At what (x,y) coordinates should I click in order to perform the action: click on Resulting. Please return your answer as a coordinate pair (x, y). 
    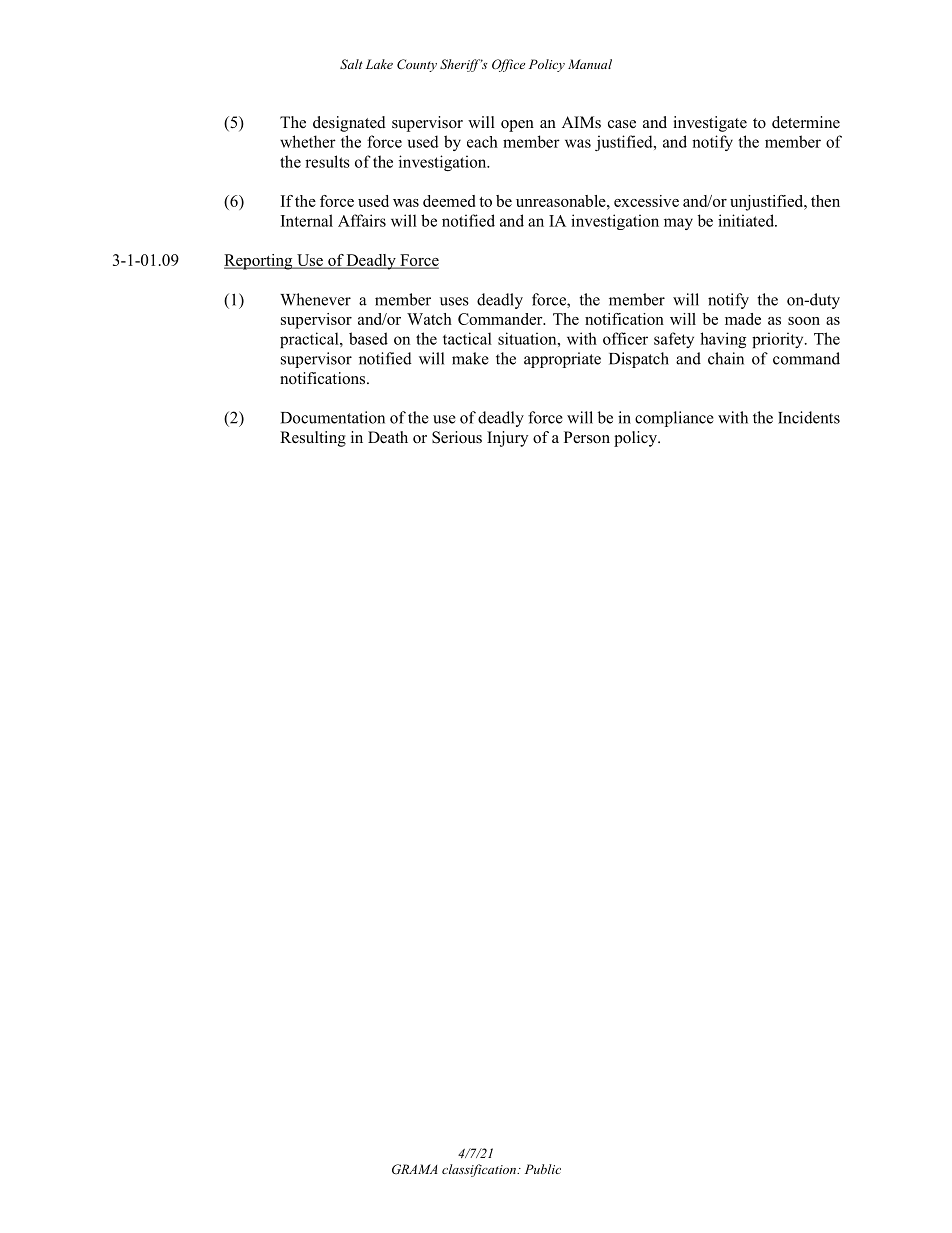
    Looking at the image, I should click on (313, 439).
